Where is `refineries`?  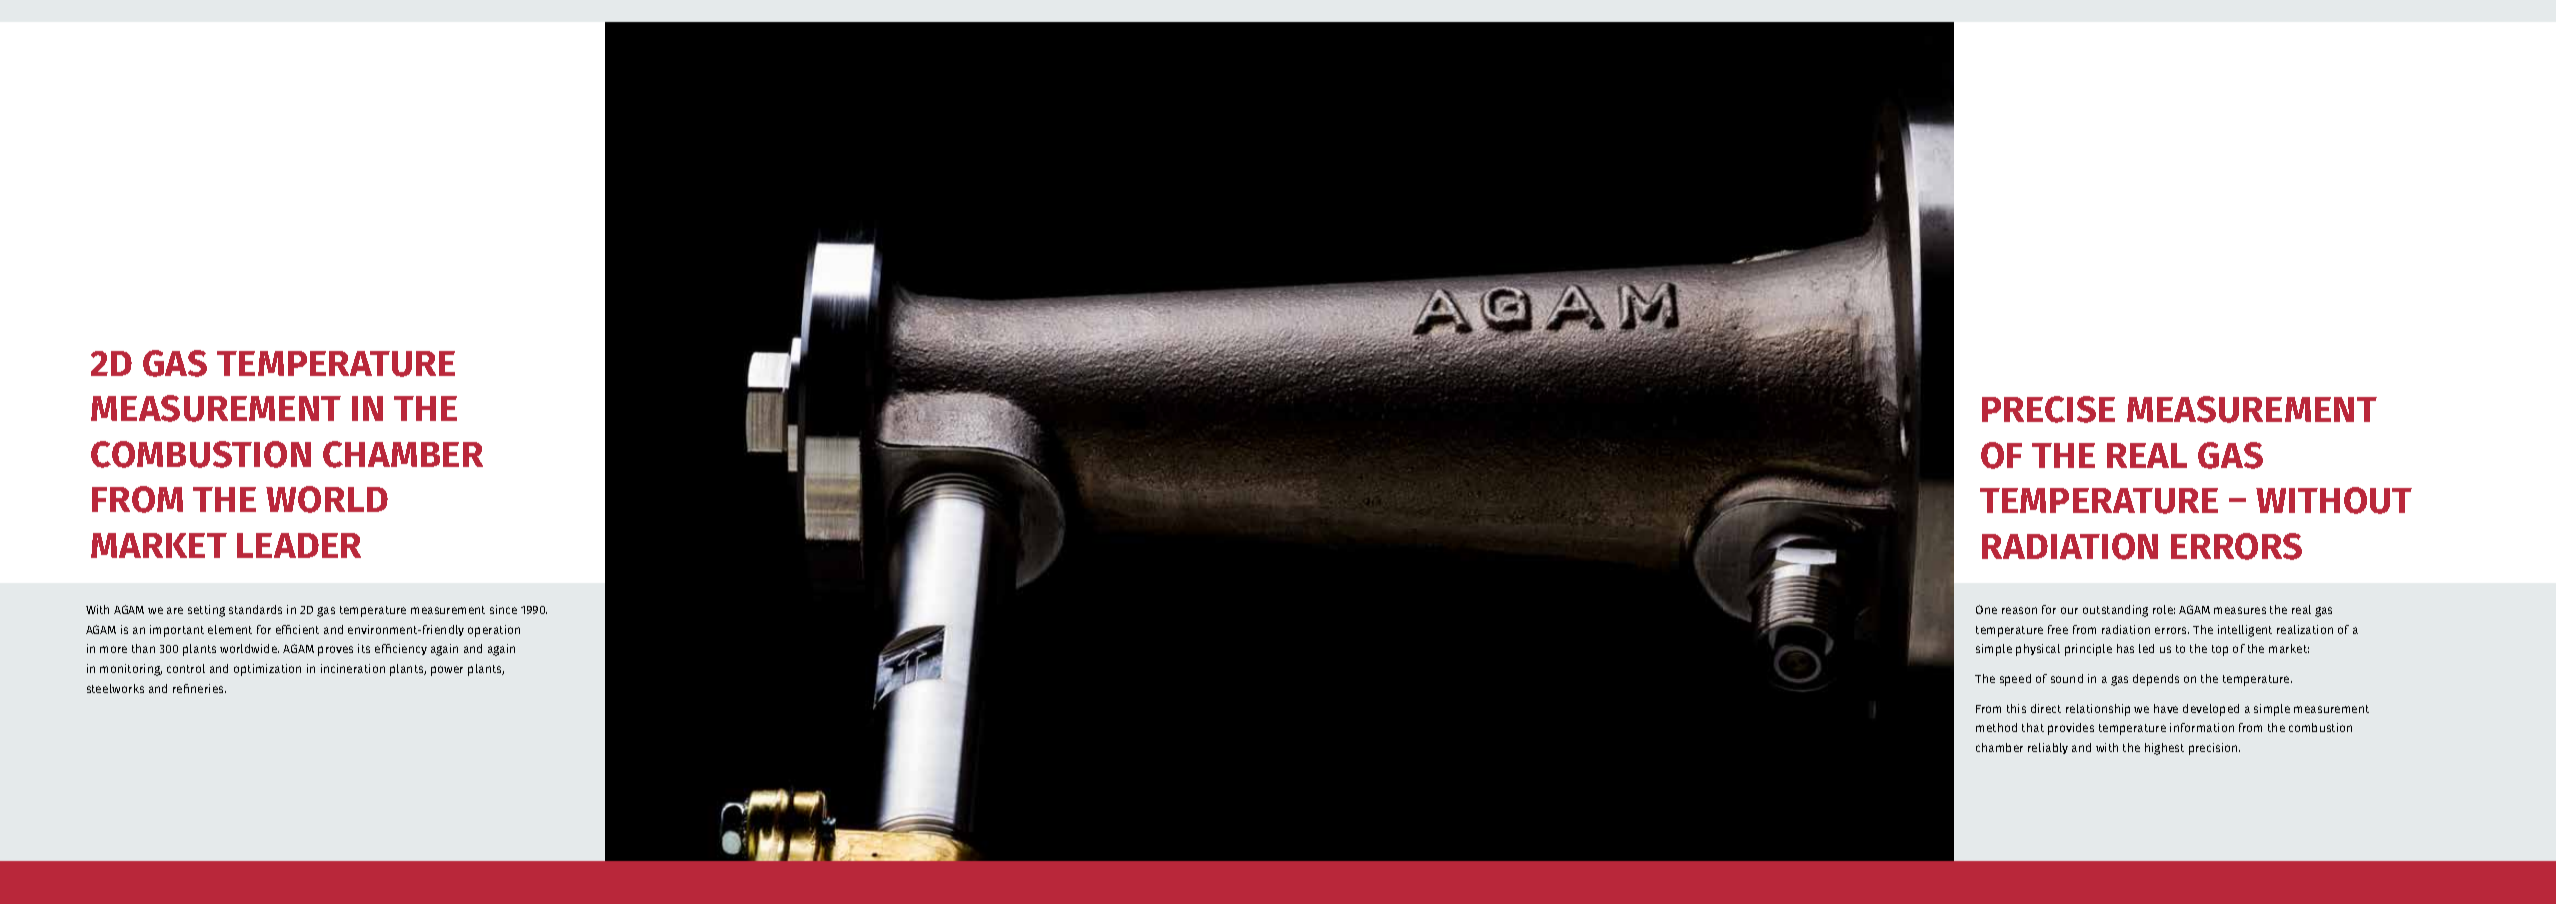 refineries is located at coordinates (199, 688).
